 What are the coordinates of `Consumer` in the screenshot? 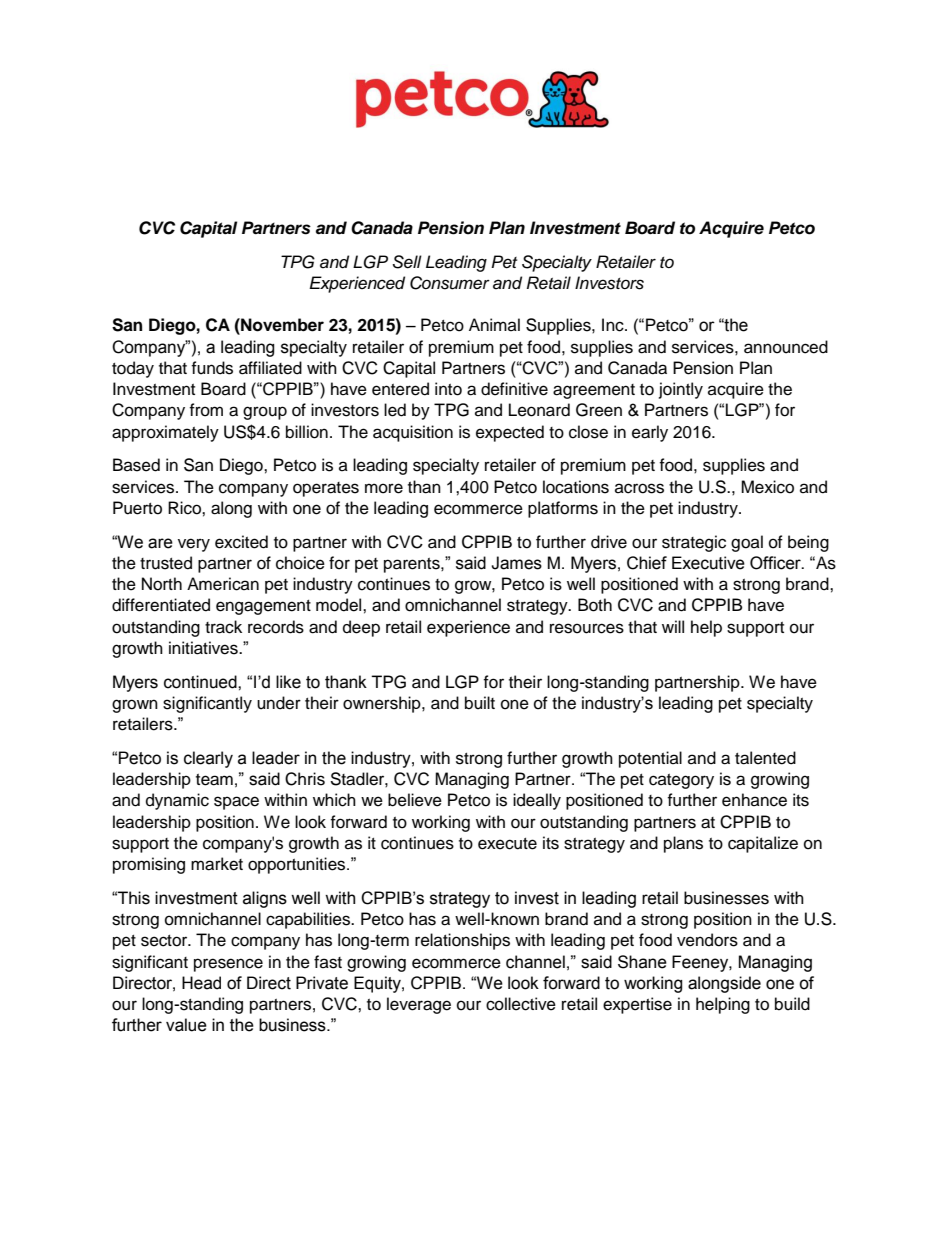 It's located at (450, 283).
